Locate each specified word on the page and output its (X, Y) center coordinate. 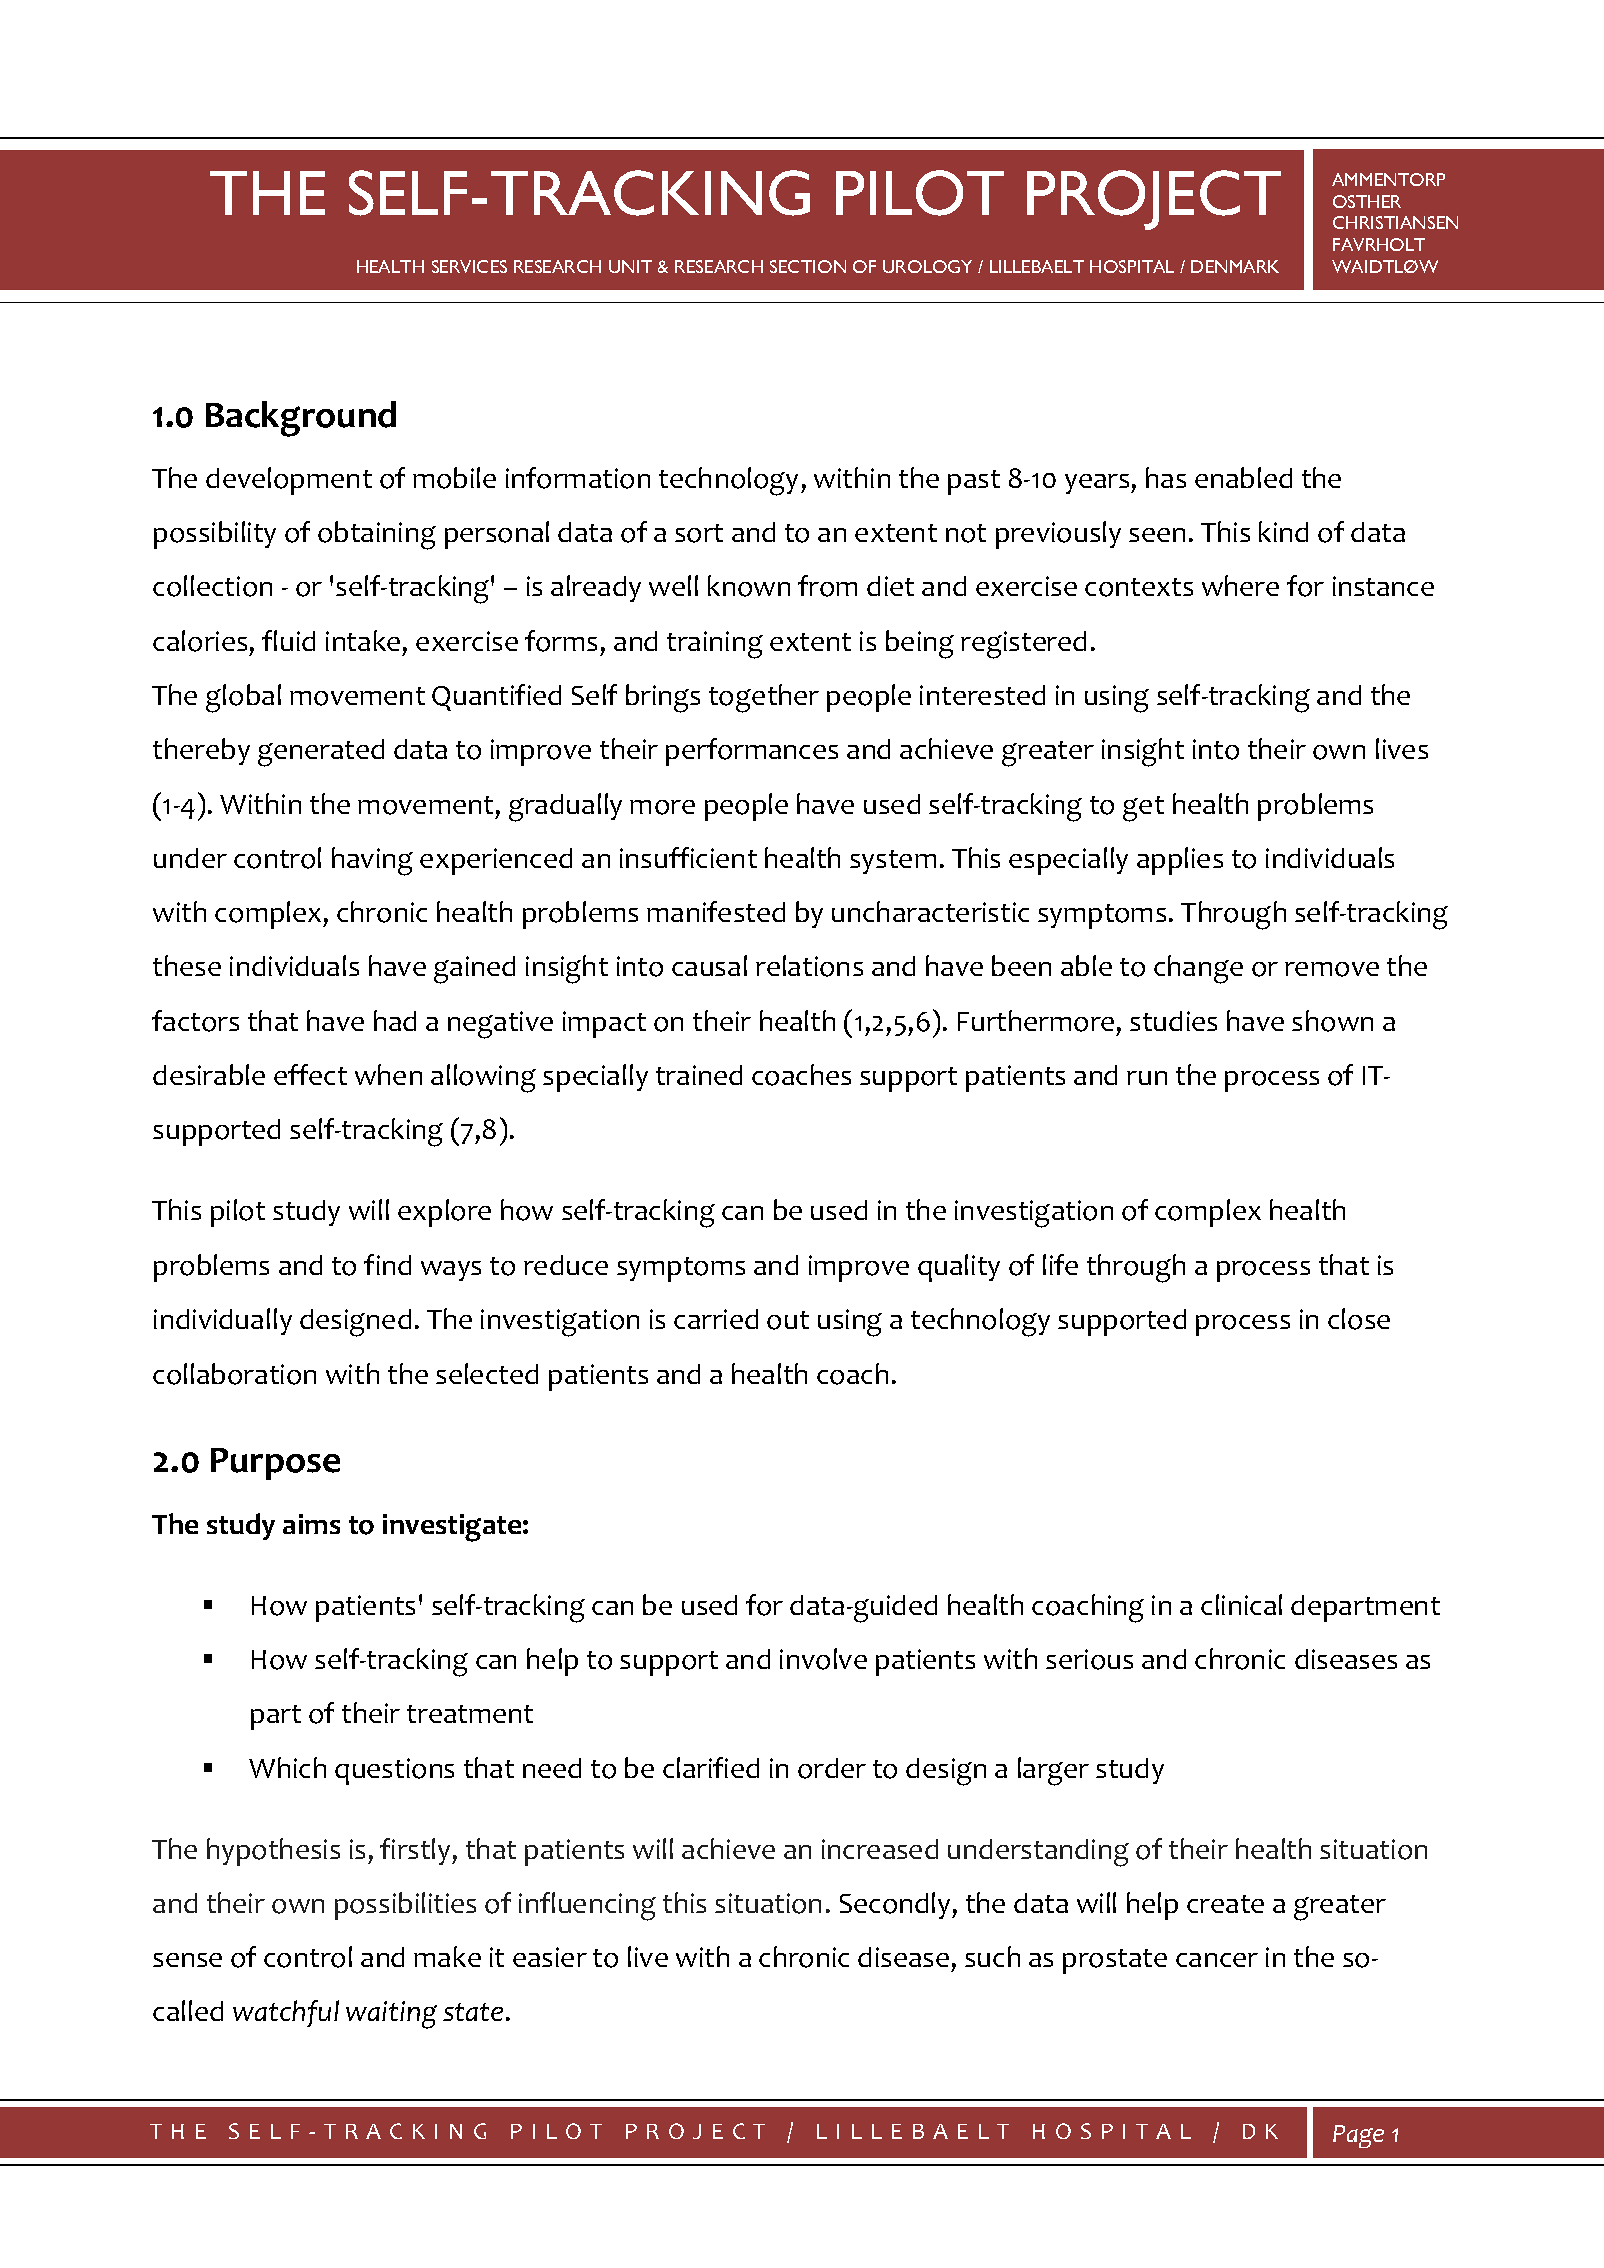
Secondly (896, 1905)
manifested (716, 911)
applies (1180, 861)
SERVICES (469, 266)
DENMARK (1235, 266)
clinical (1241, 1604)
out (788, 1320)
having (372, 861)
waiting (391, 2015)
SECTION (808, 266)
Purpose (275, 1464)
